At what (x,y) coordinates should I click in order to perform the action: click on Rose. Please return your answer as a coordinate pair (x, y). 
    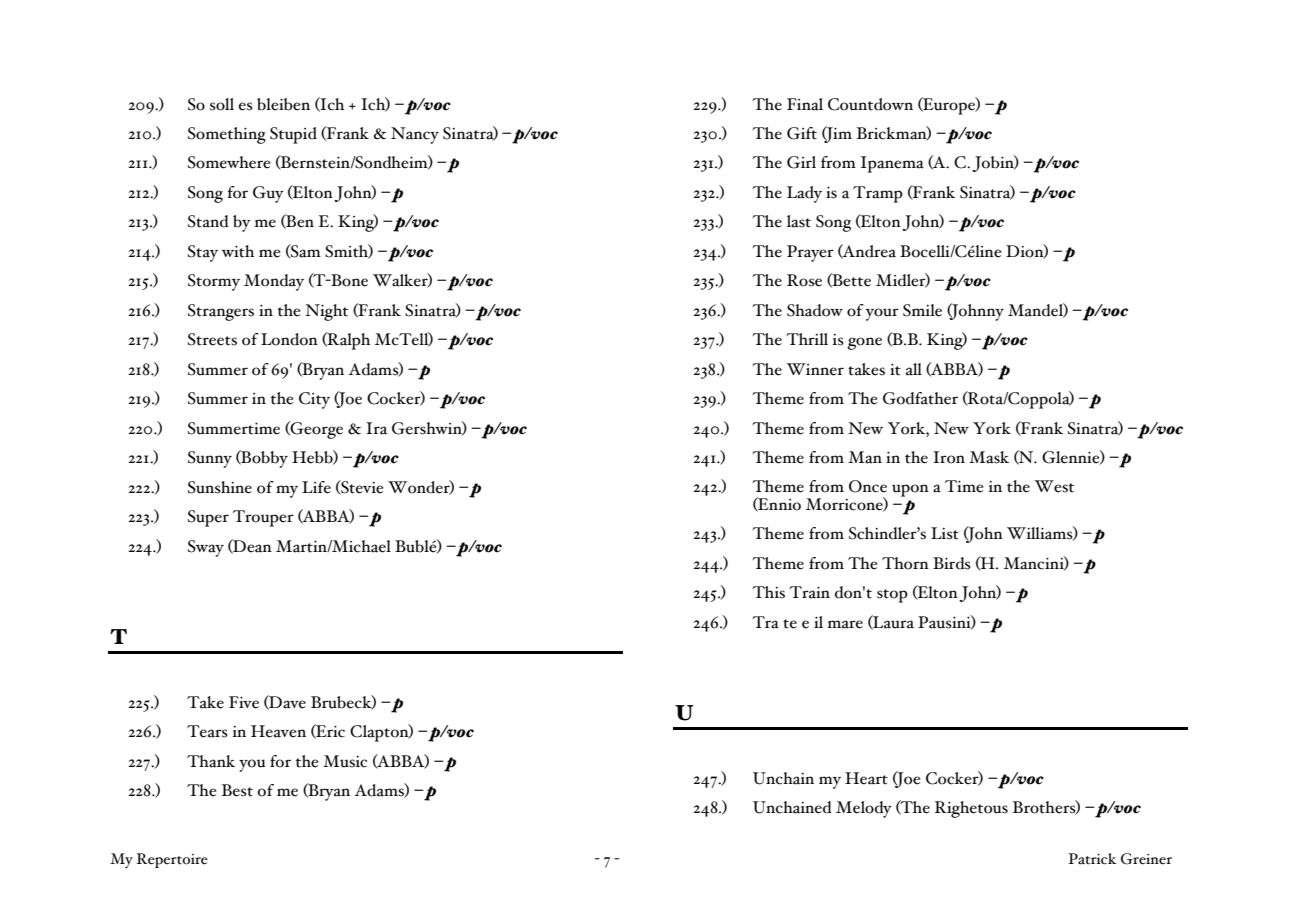
    Looking at the image, I should click on (804, 280).
